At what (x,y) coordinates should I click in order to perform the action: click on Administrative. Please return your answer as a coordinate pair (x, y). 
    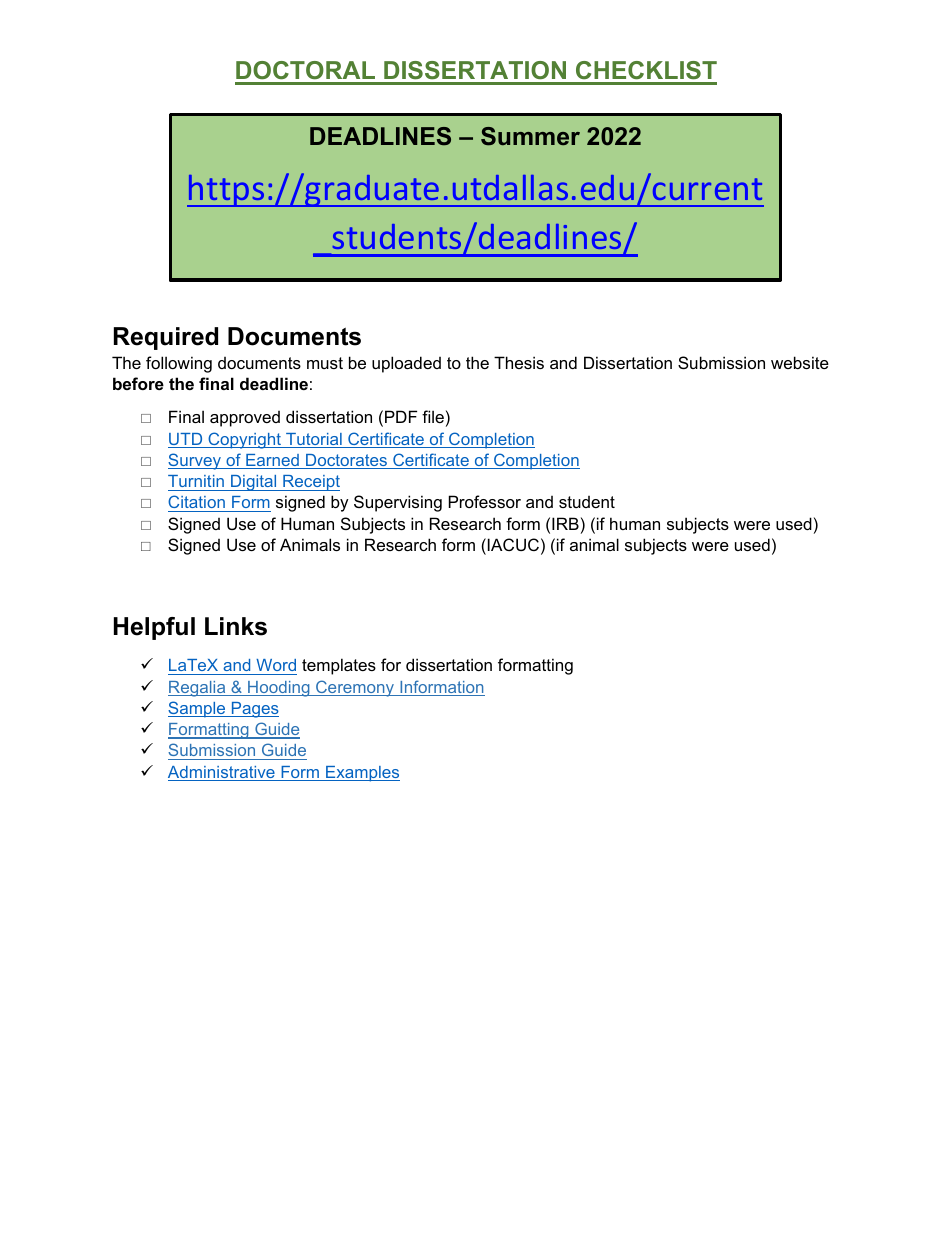
    Looking at the image, I should click on (222, 773).
